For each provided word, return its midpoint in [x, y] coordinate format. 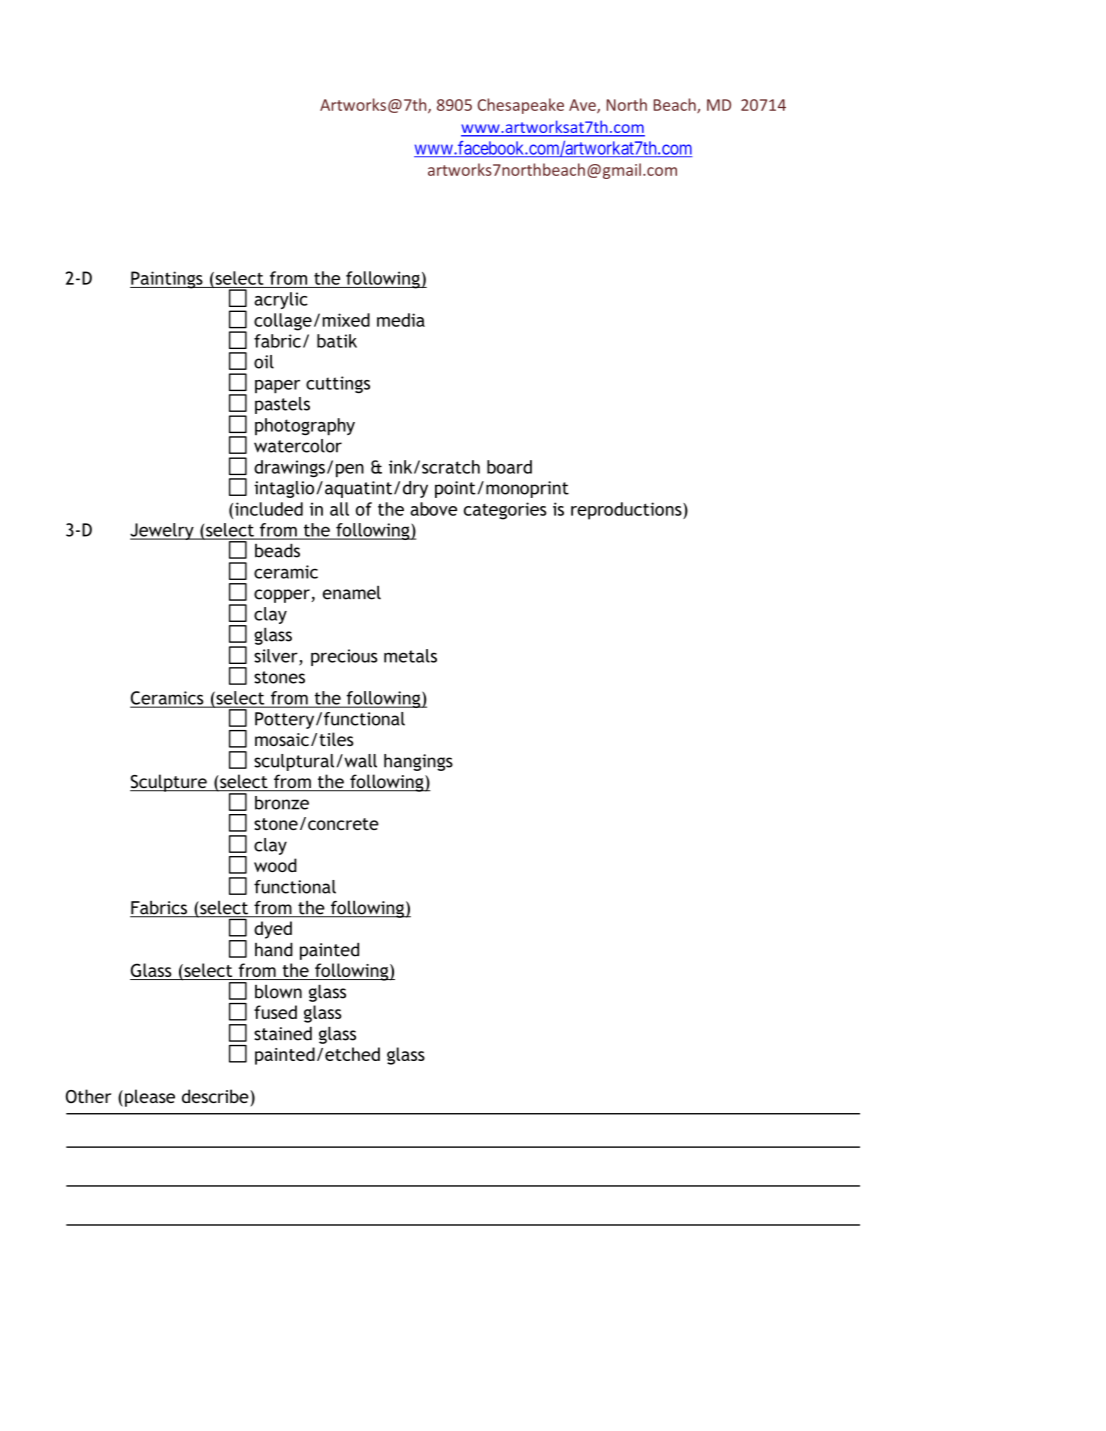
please [150, 1098]
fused [275, 1012]
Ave [583, 106]
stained [283, 1033]
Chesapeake [520, 106]
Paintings [167, 280]
